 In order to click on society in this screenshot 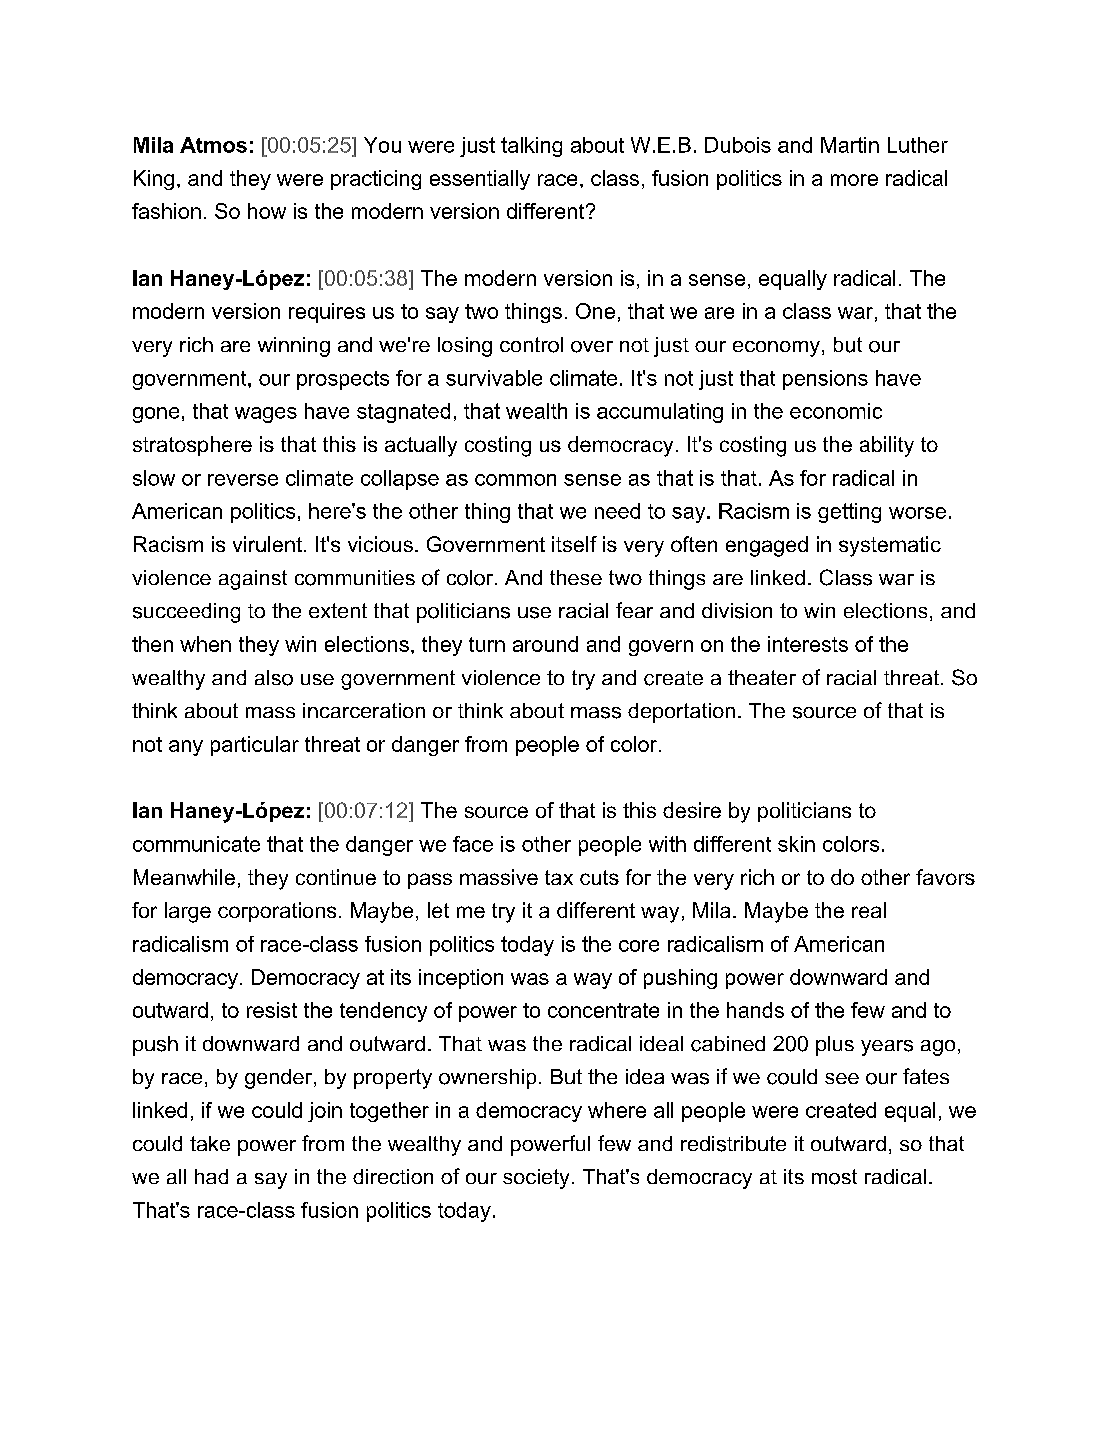, I will do `click(536, 1179)`.
